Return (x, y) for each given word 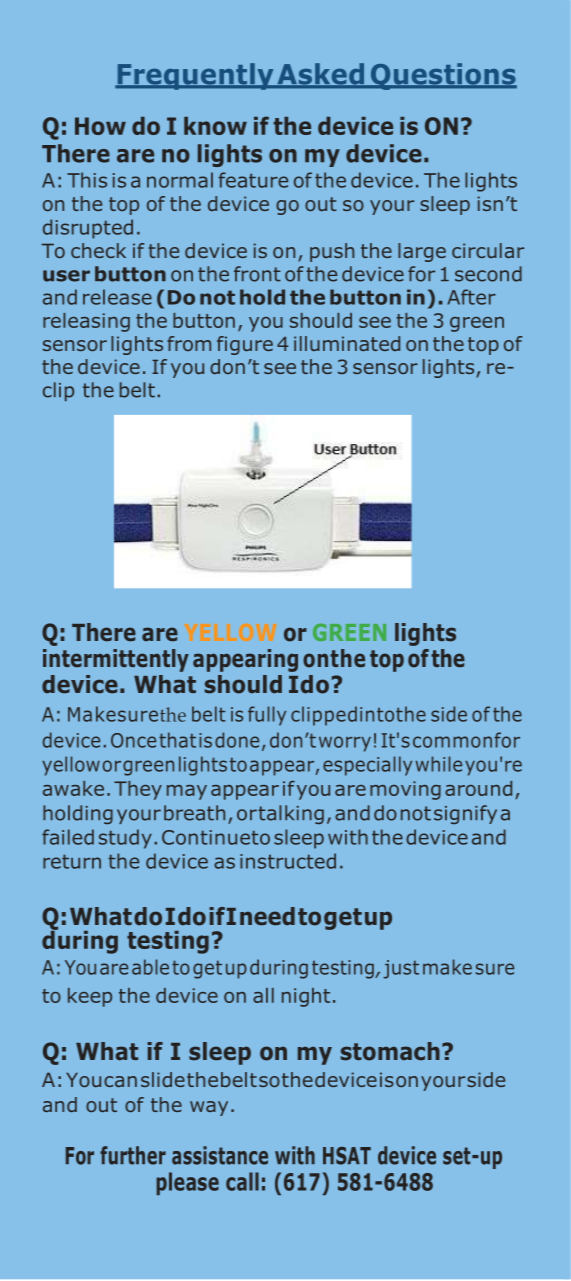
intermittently (116, 660)
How (100, 126)
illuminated (347, 343)
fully (267, 716)
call (242, 1181)
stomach (390, 1051)
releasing (86, 322)
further (133, 1155)
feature (253, 180)
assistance (220, 1155)
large (422, 252)
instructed (288, 861)
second (488, 274)
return (72, 861)
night (306, 997)
